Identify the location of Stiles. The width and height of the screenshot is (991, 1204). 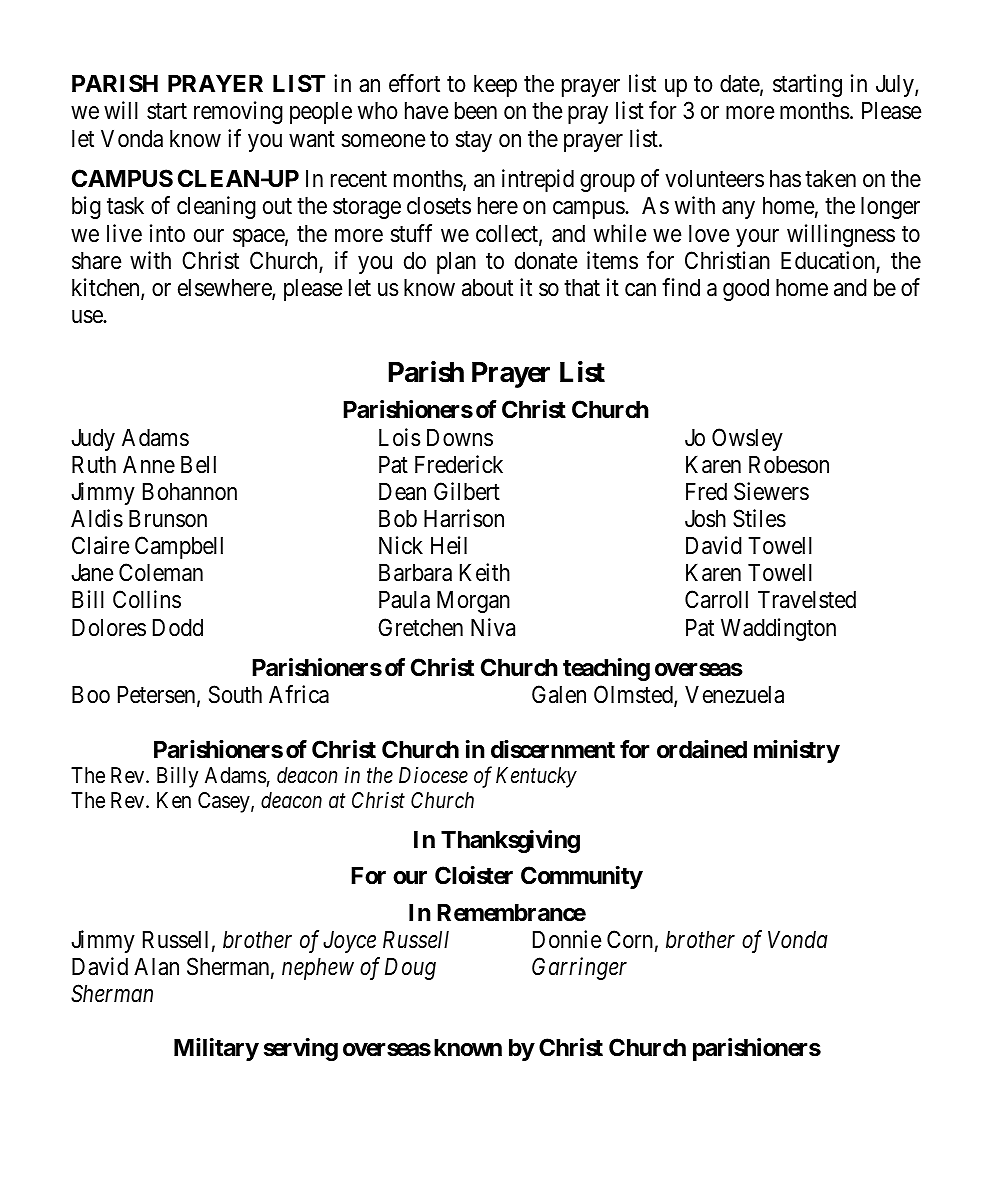
(759, 518).
